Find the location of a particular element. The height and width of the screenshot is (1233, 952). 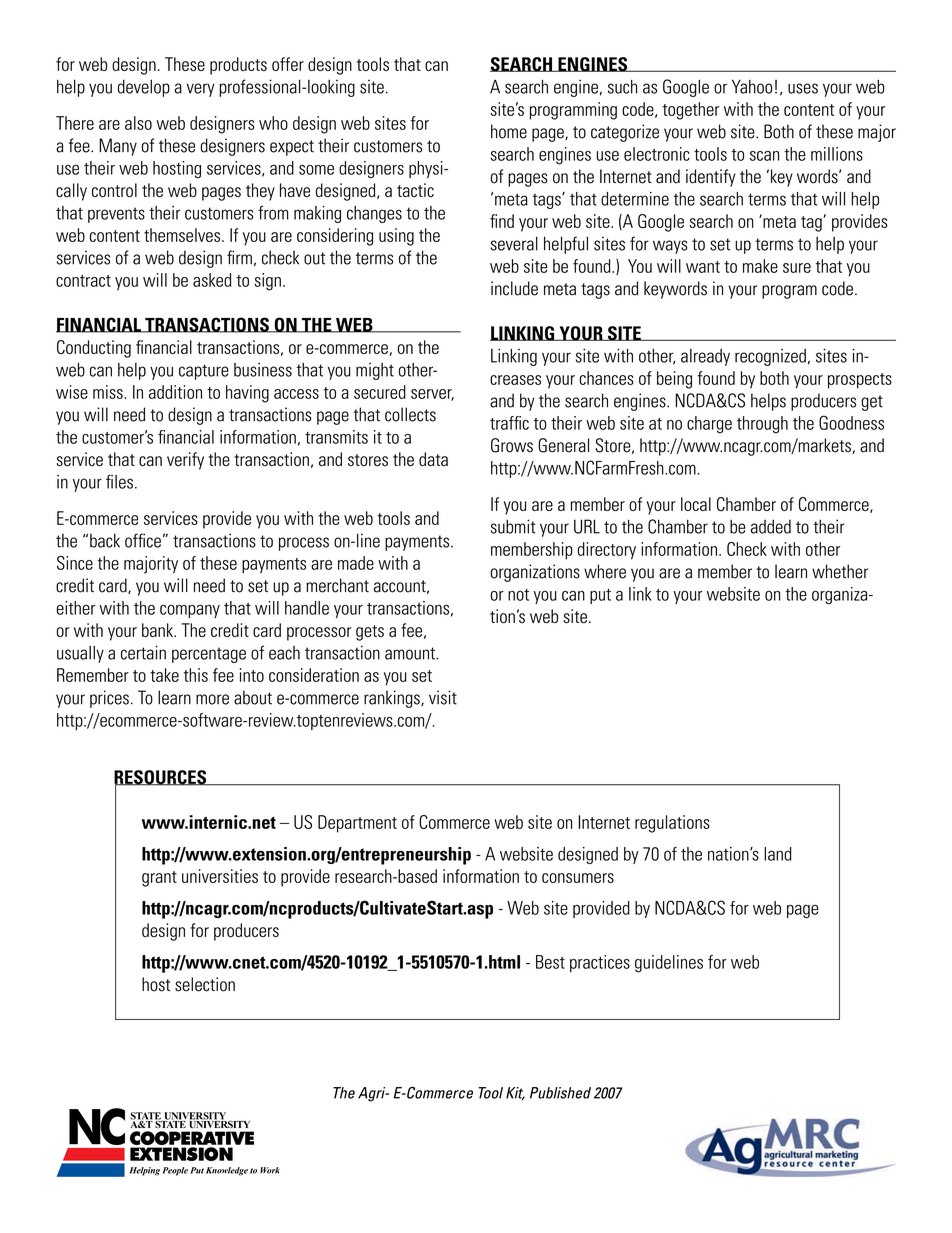

recognized is located at coordinates (770, 357).
